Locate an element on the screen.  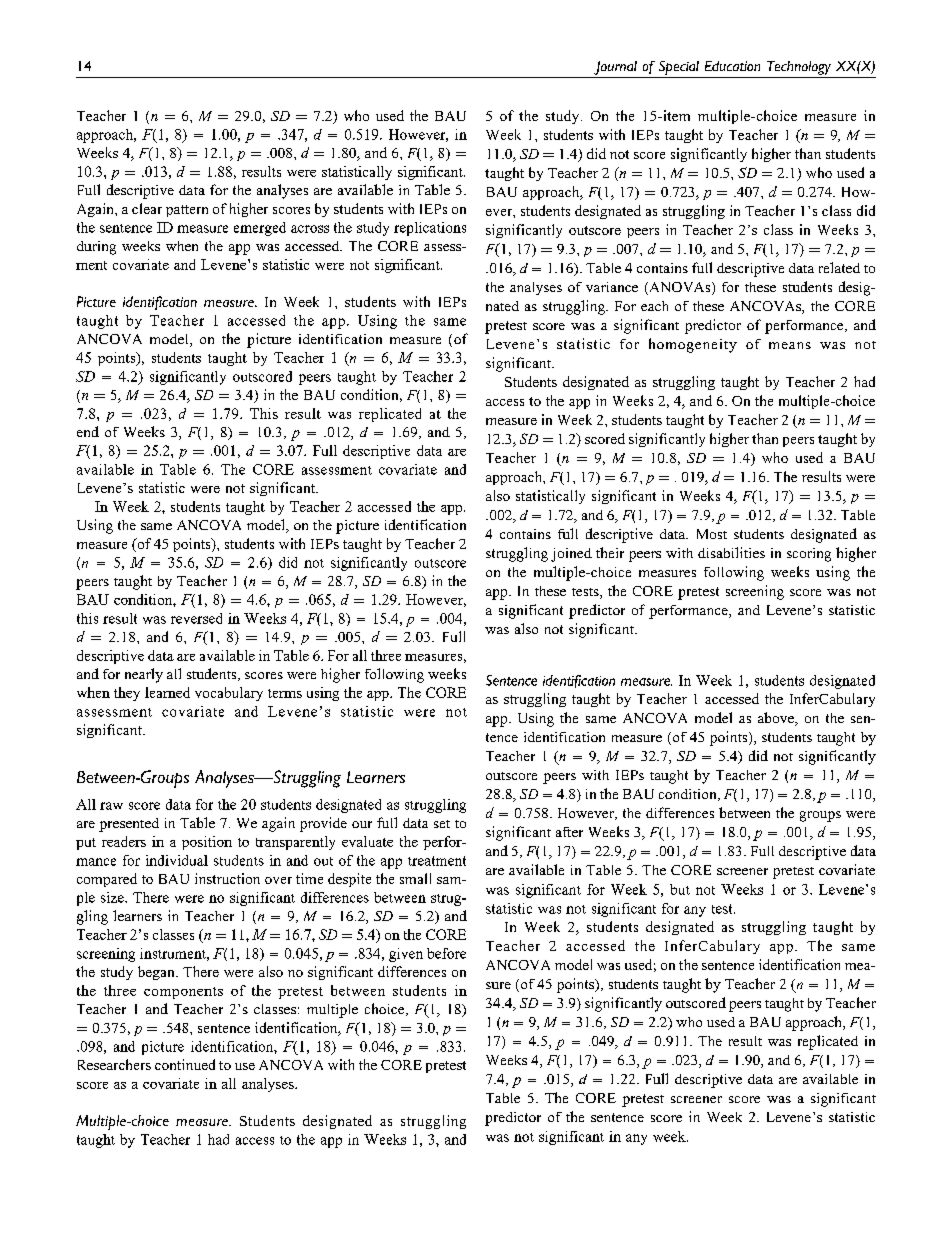
learned is located at coordinates (167, 692).
